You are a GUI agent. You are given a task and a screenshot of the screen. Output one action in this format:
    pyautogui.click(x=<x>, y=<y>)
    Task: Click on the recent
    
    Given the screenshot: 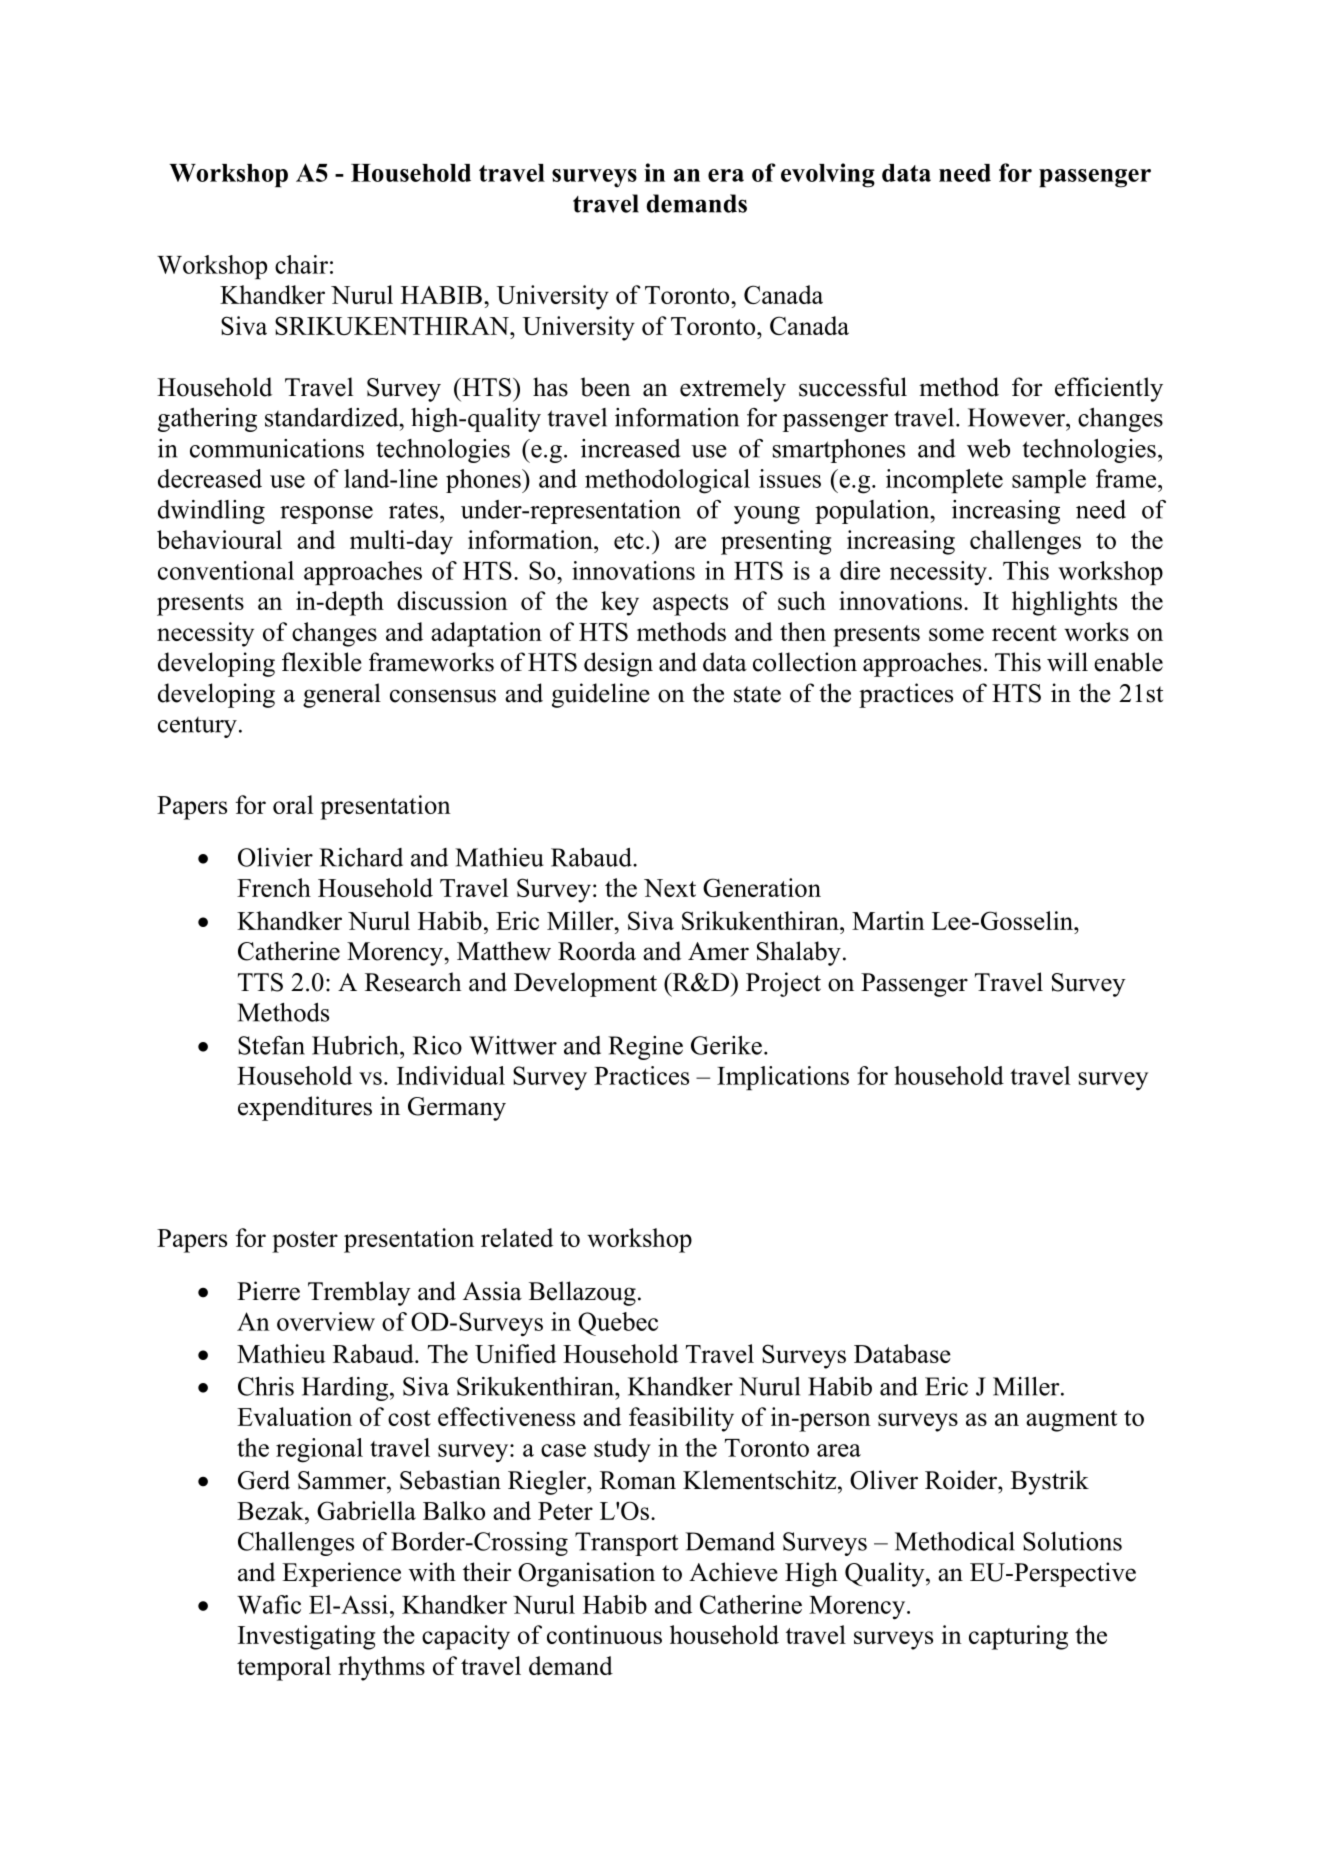 What is the action you would take?
    pyautogui.click(x=1024, y=633)
